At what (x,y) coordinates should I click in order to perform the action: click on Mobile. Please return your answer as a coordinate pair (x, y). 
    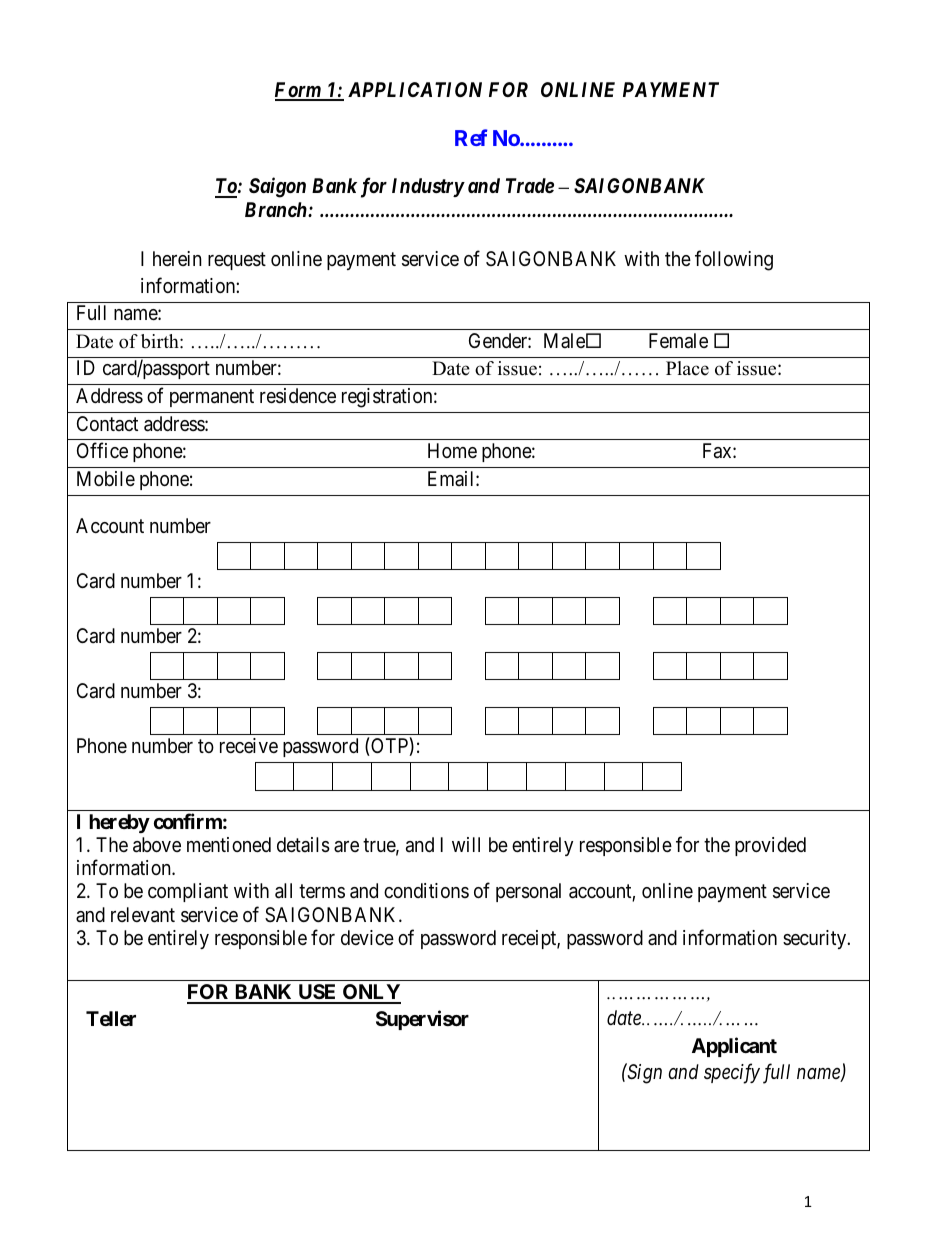
    Looking at the image, I should click on (106, 478).
